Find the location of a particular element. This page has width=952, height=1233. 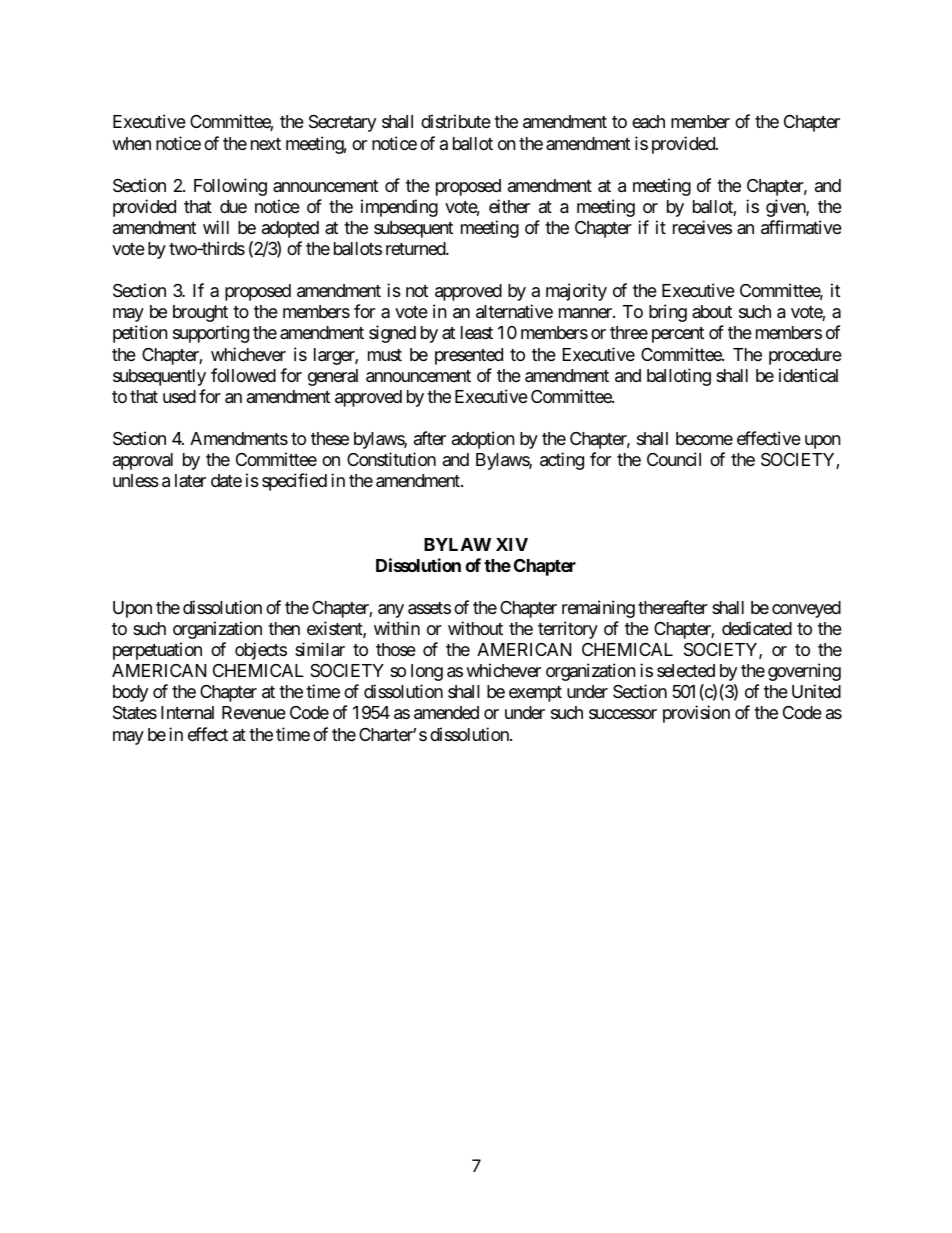

adoption is located at coordinates (483, 440).
